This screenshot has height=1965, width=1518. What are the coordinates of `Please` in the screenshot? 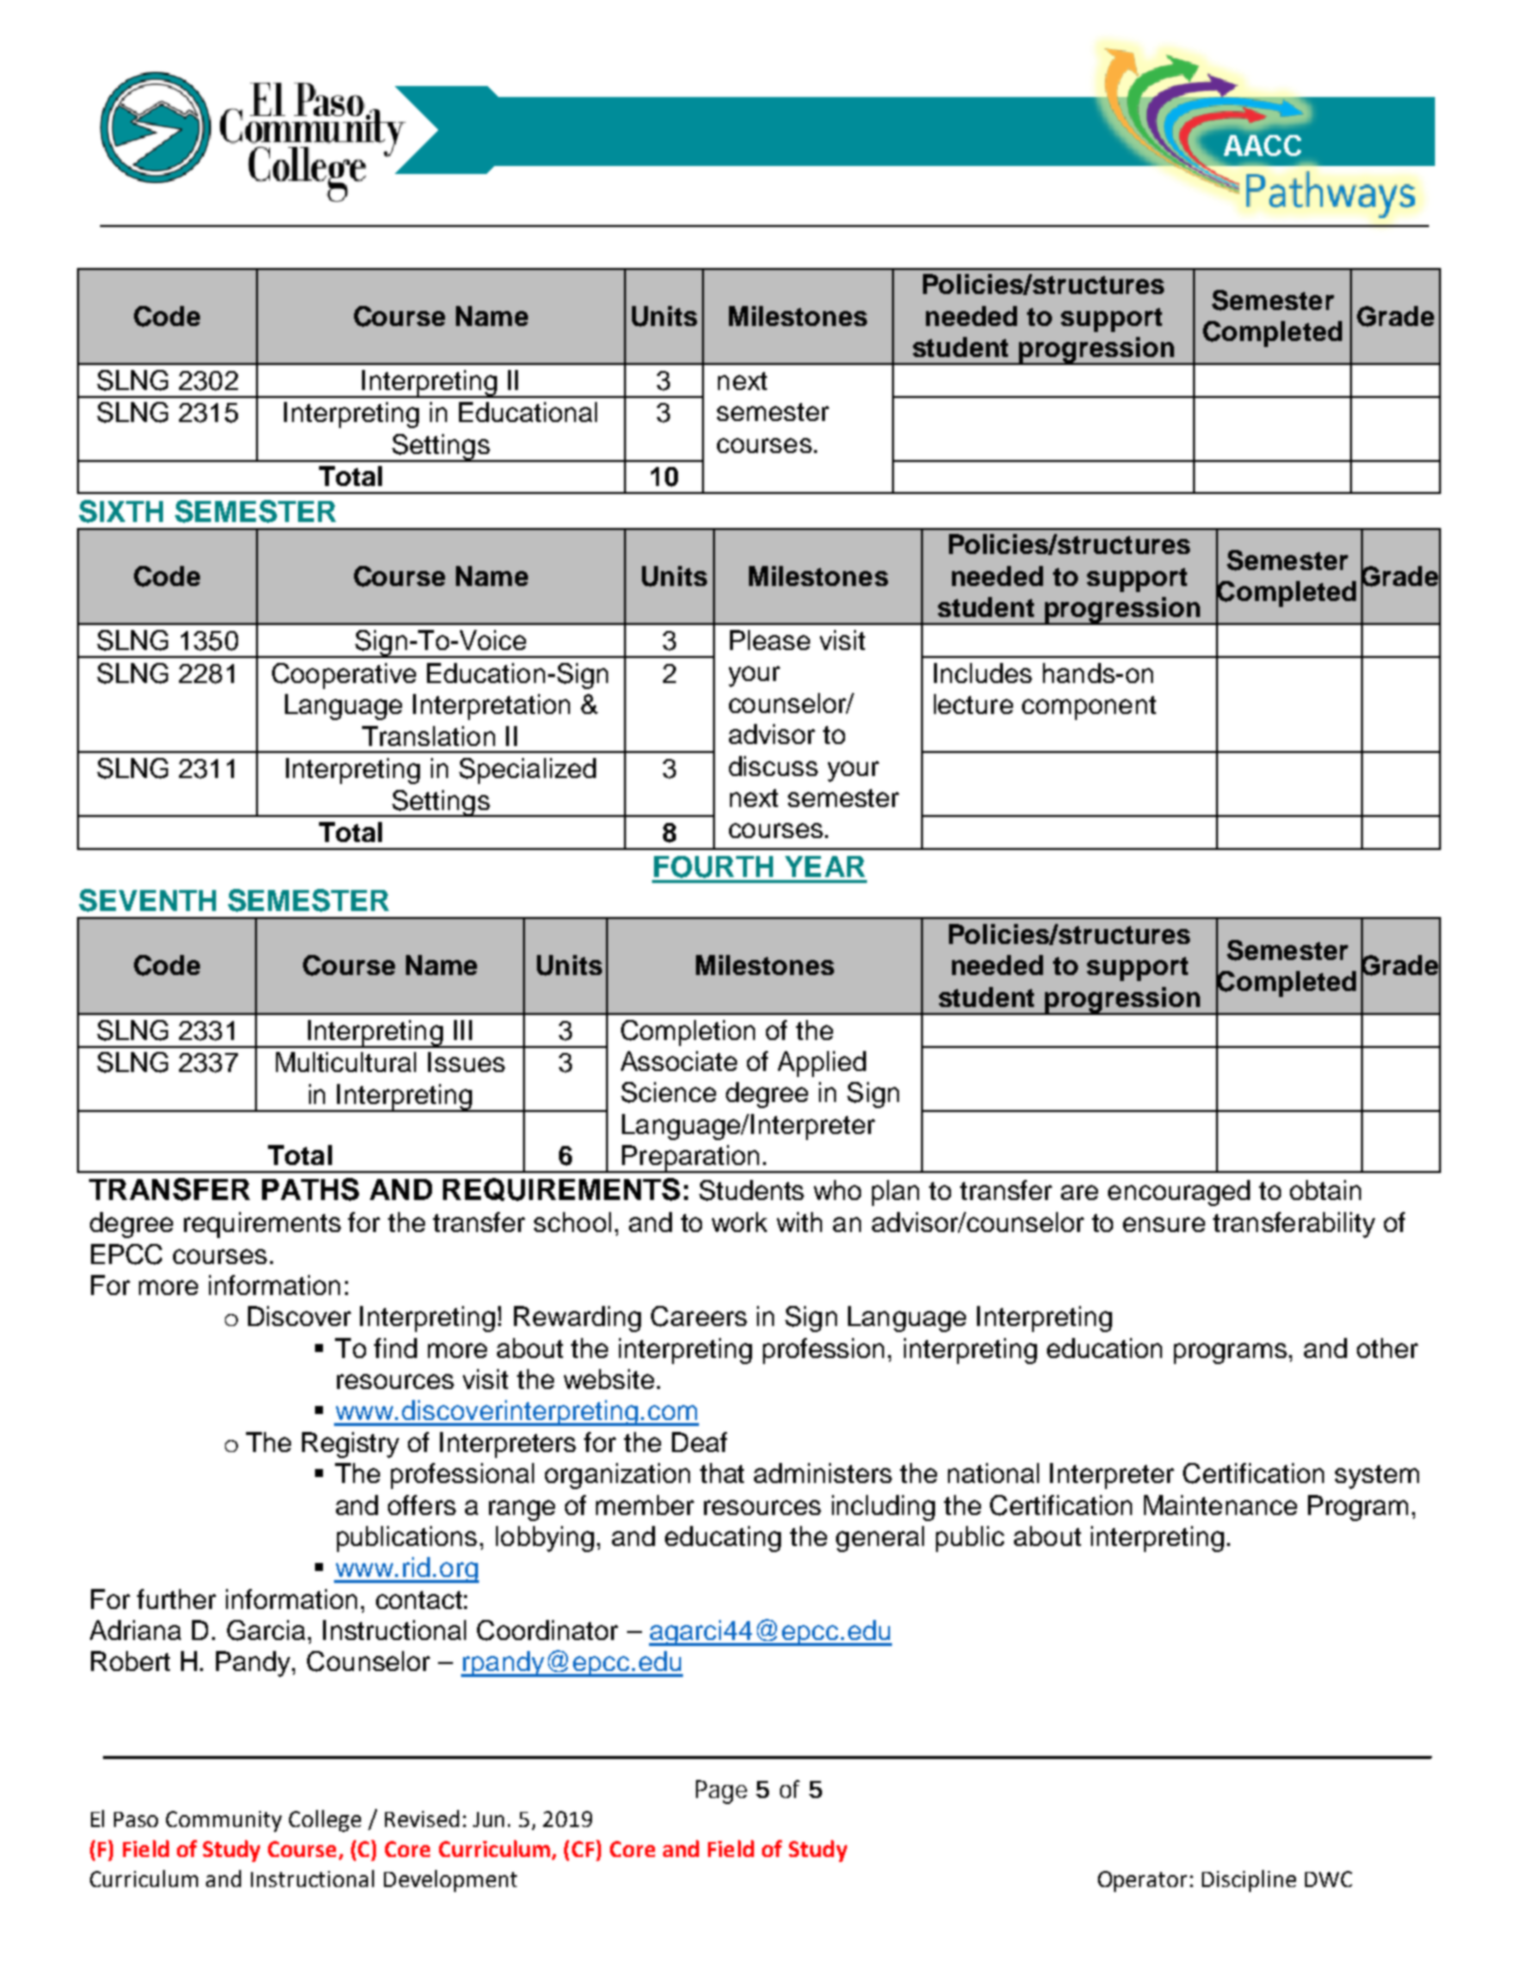 It's located at (770, 640).
